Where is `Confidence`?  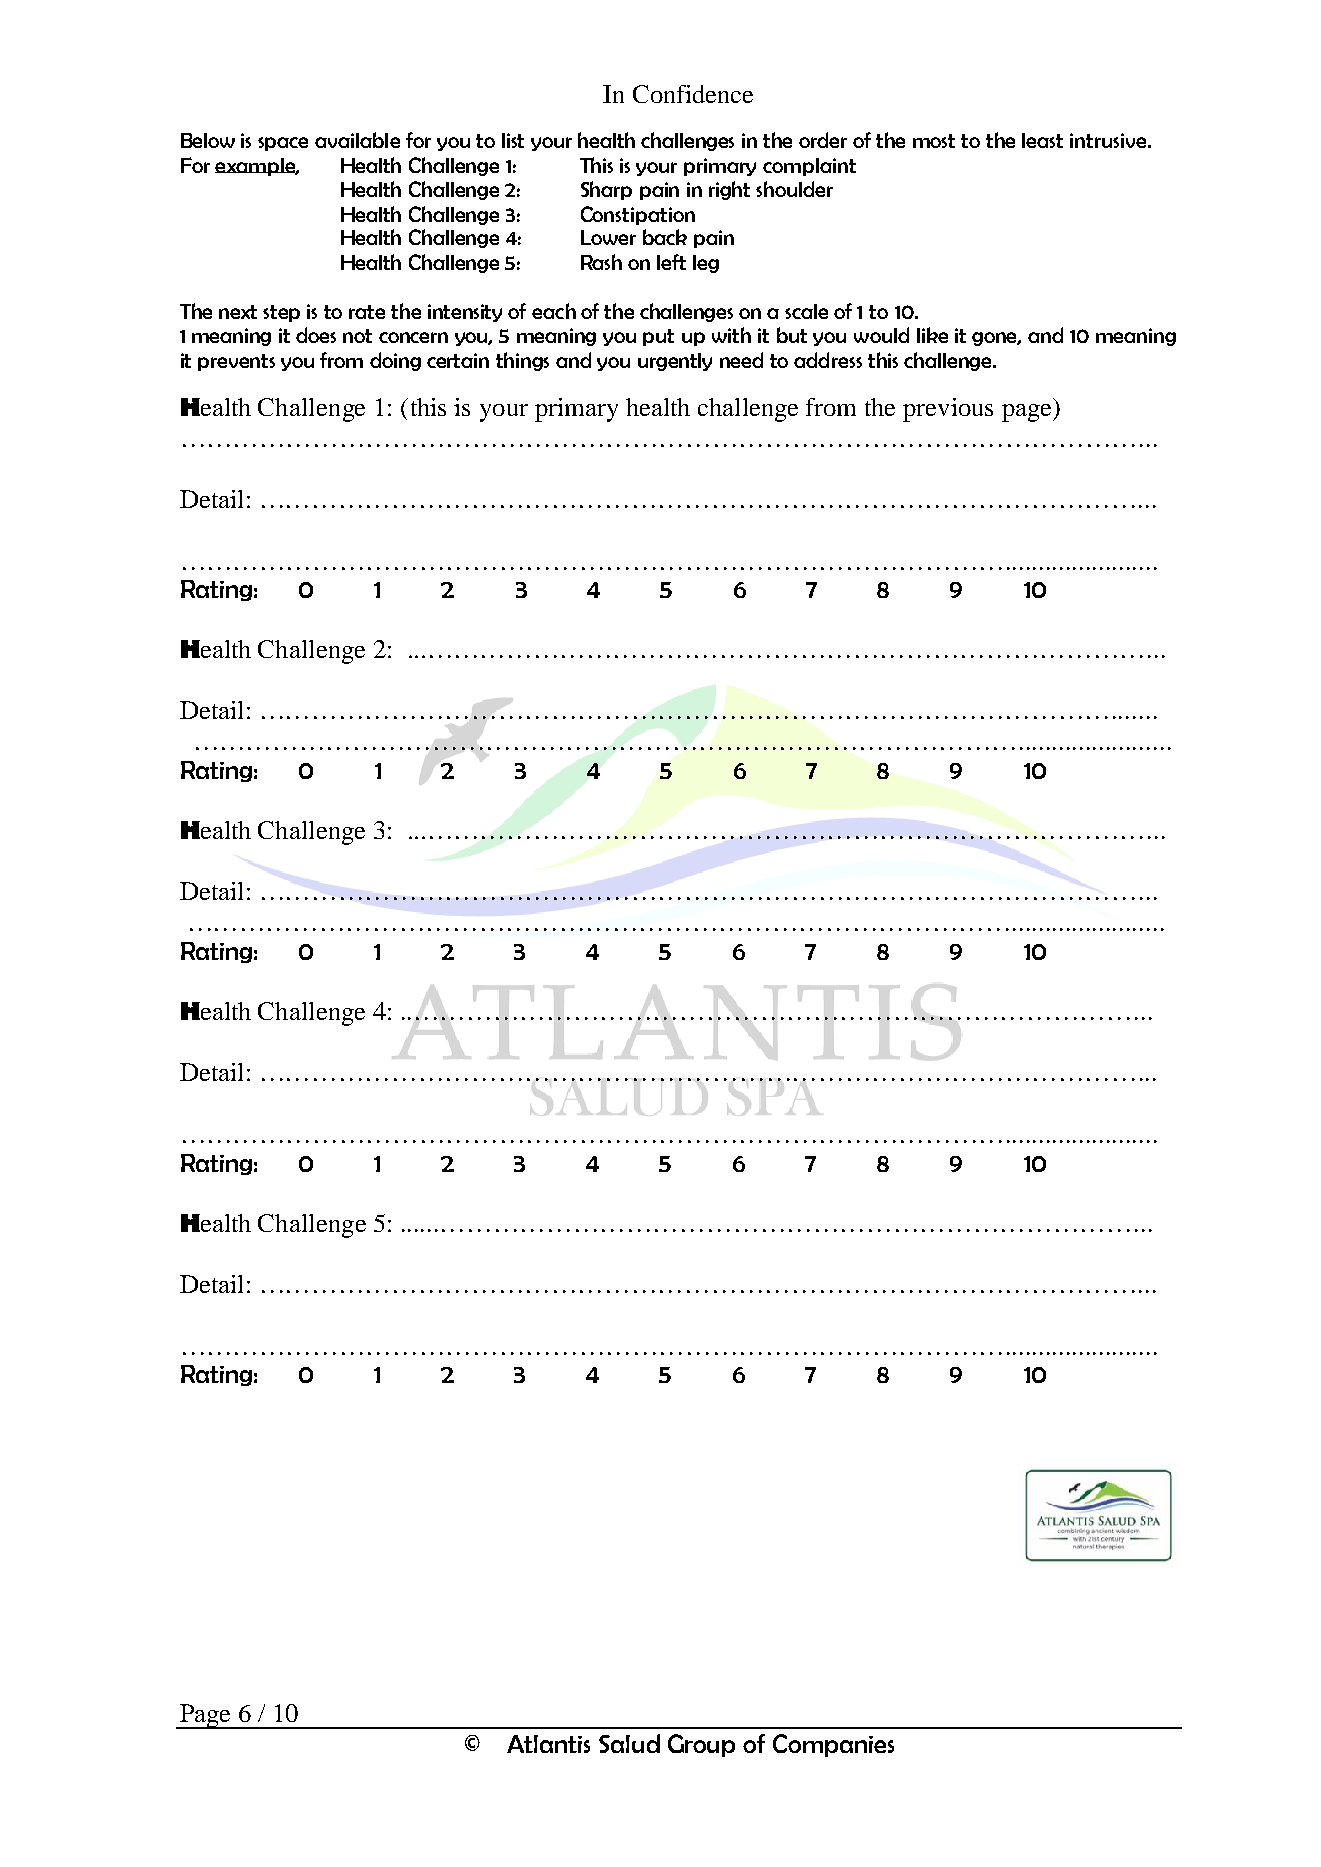
Confidence is located at coordinates (693, 94).
